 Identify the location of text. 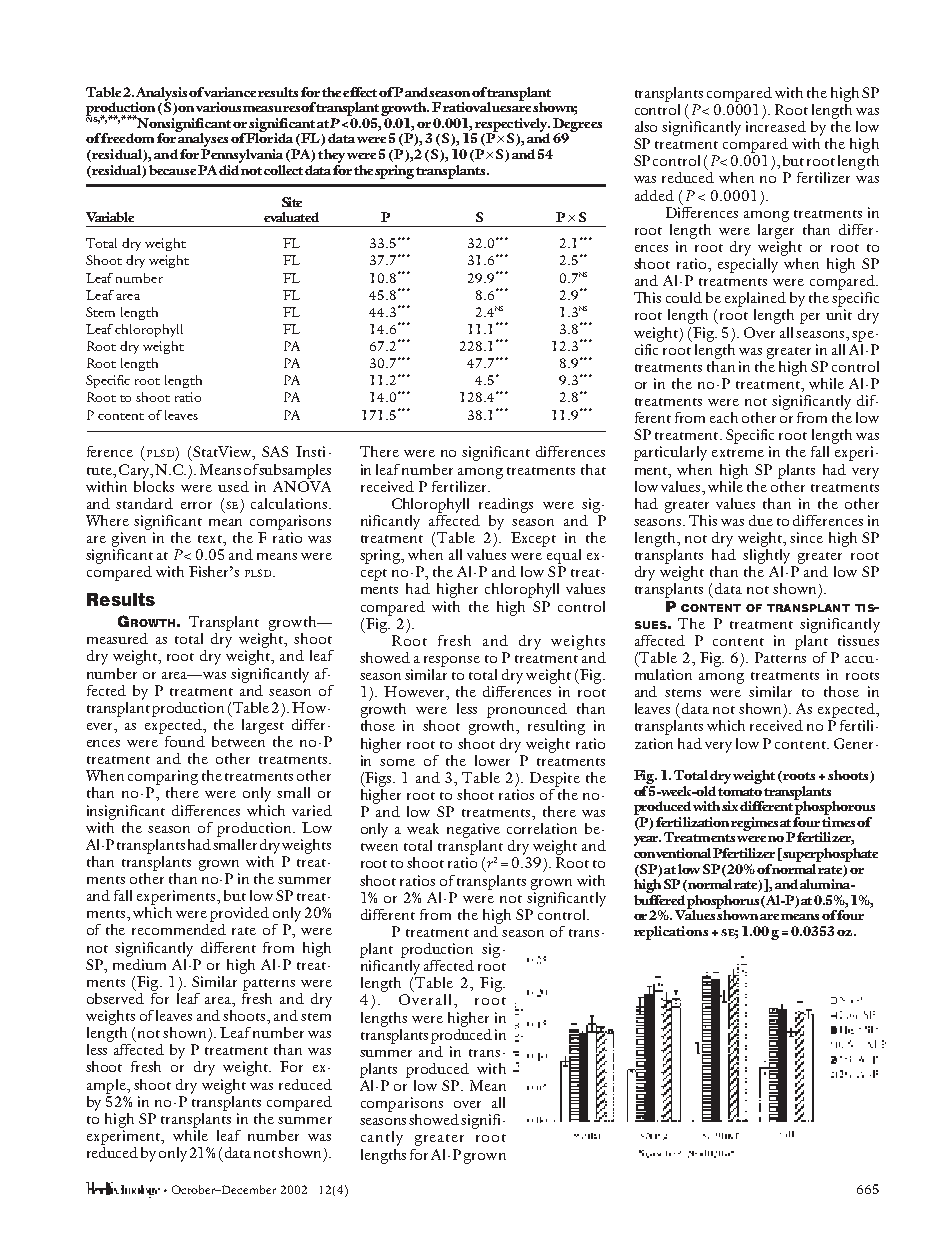
(211, 539).
